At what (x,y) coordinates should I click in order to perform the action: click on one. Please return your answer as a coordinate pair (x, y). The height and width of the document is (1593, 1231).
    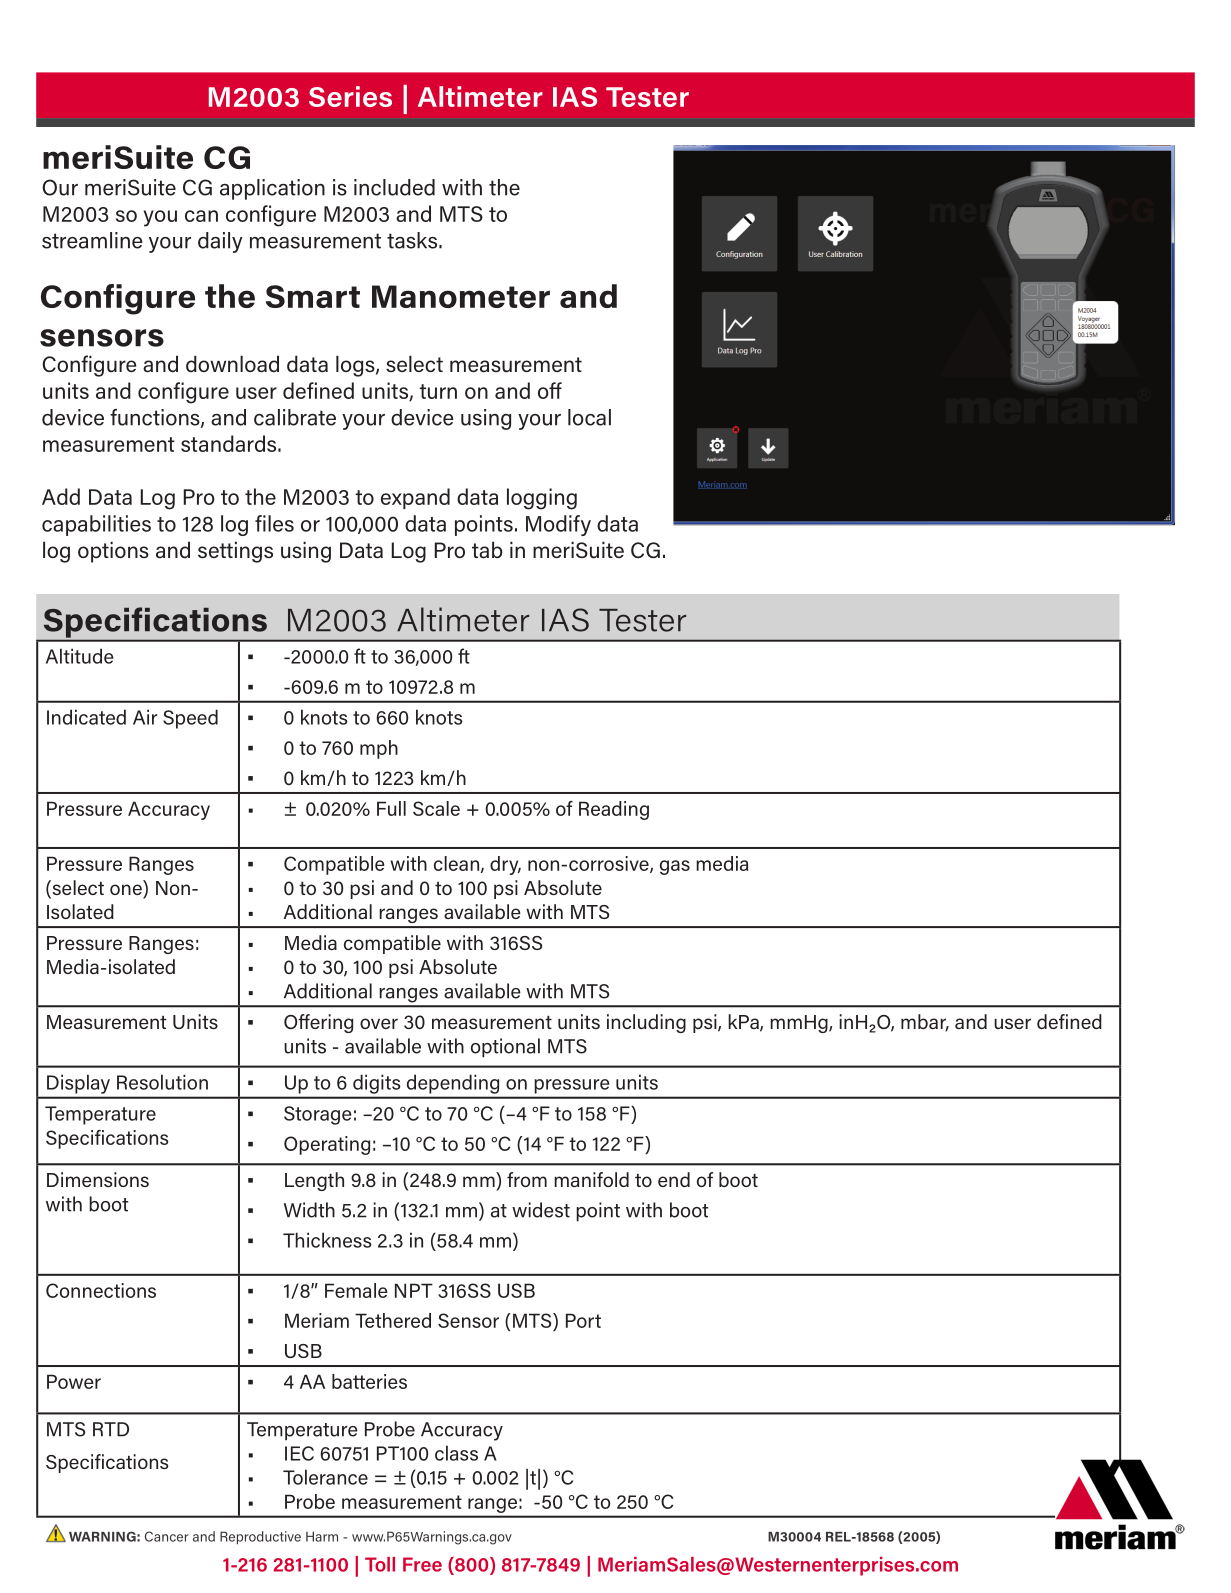
    Looking at the image, I should click on (127, 891).
